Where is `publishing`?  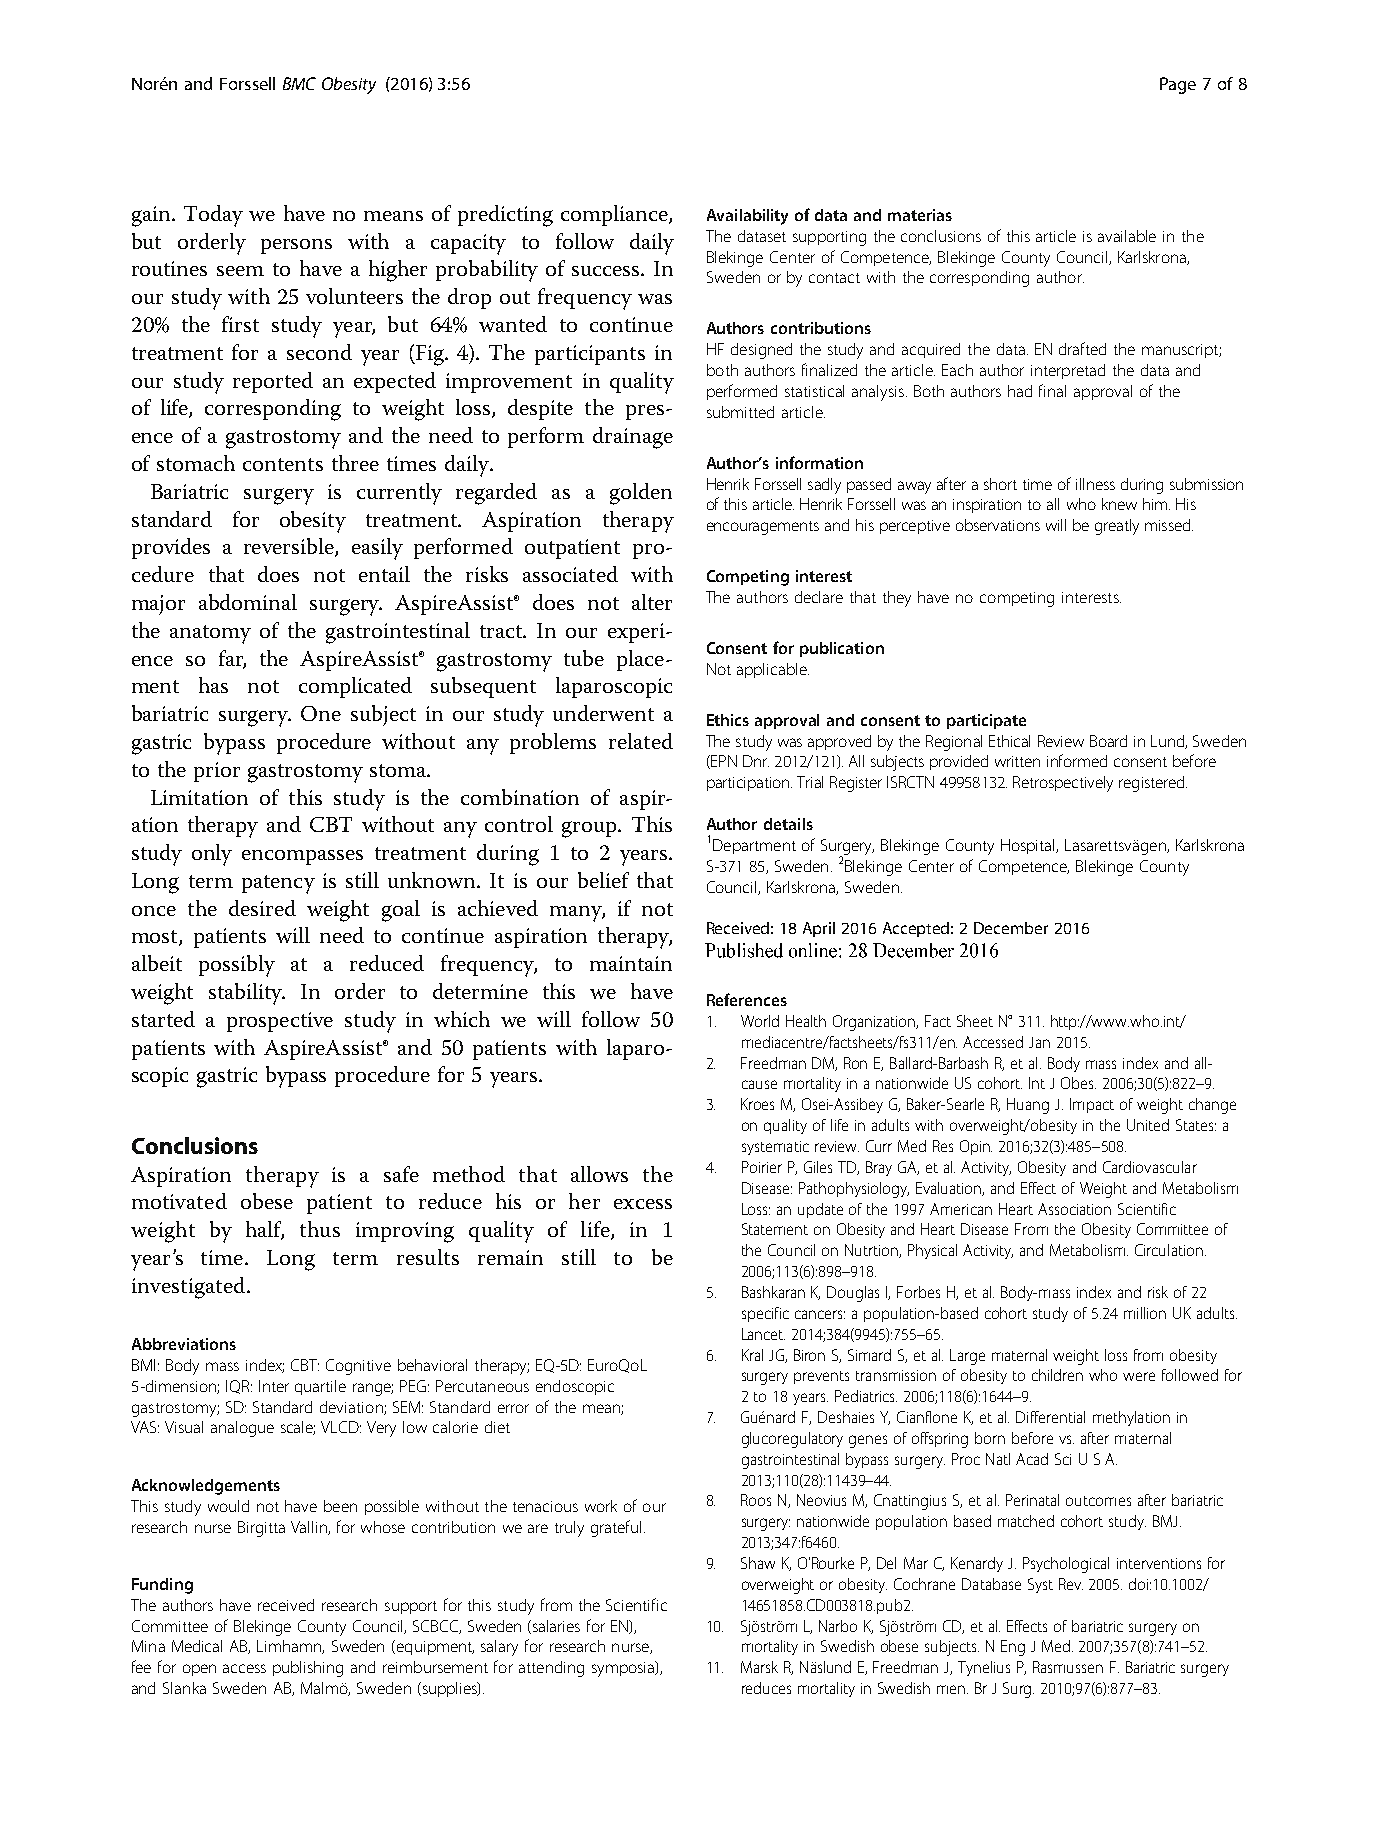 publishing is located at coordinates (308, 1669).
